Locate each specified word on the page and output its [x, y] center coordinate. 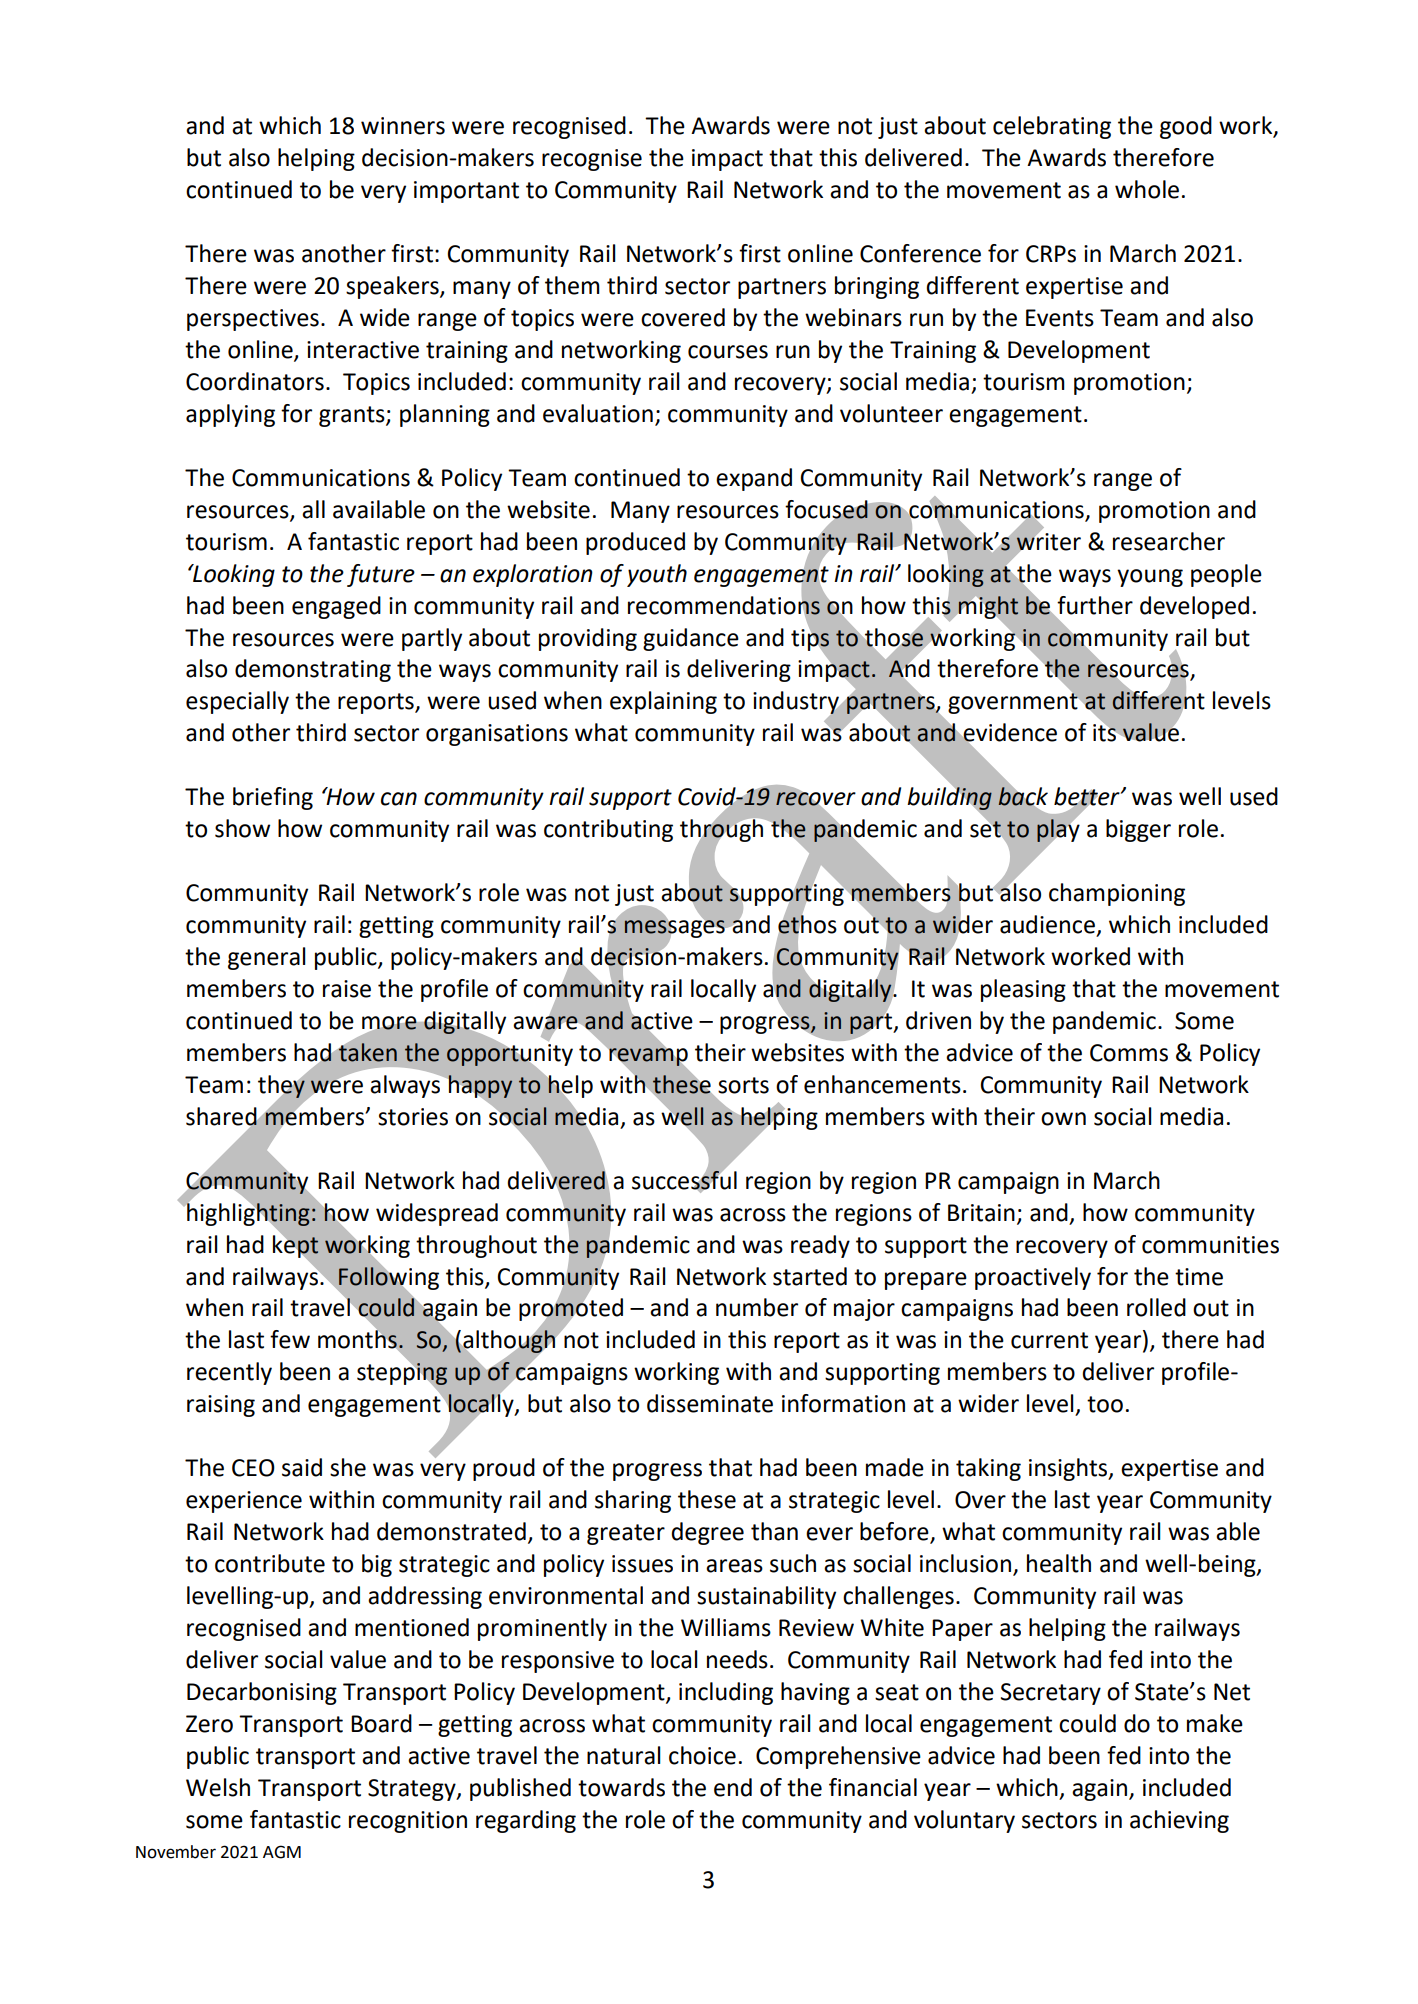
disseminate [710, 1403]
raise [347, 989]
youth [657, 575]
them [572, 285]
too [1105, 1404]
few [290, 1339]
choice [702, 1755]
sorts [743, 1085]
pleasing [1023, 990]
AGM [282, 1852]
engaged [336, 607]
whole [1147, 189]
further [1095, 605]
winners [403, 126]
